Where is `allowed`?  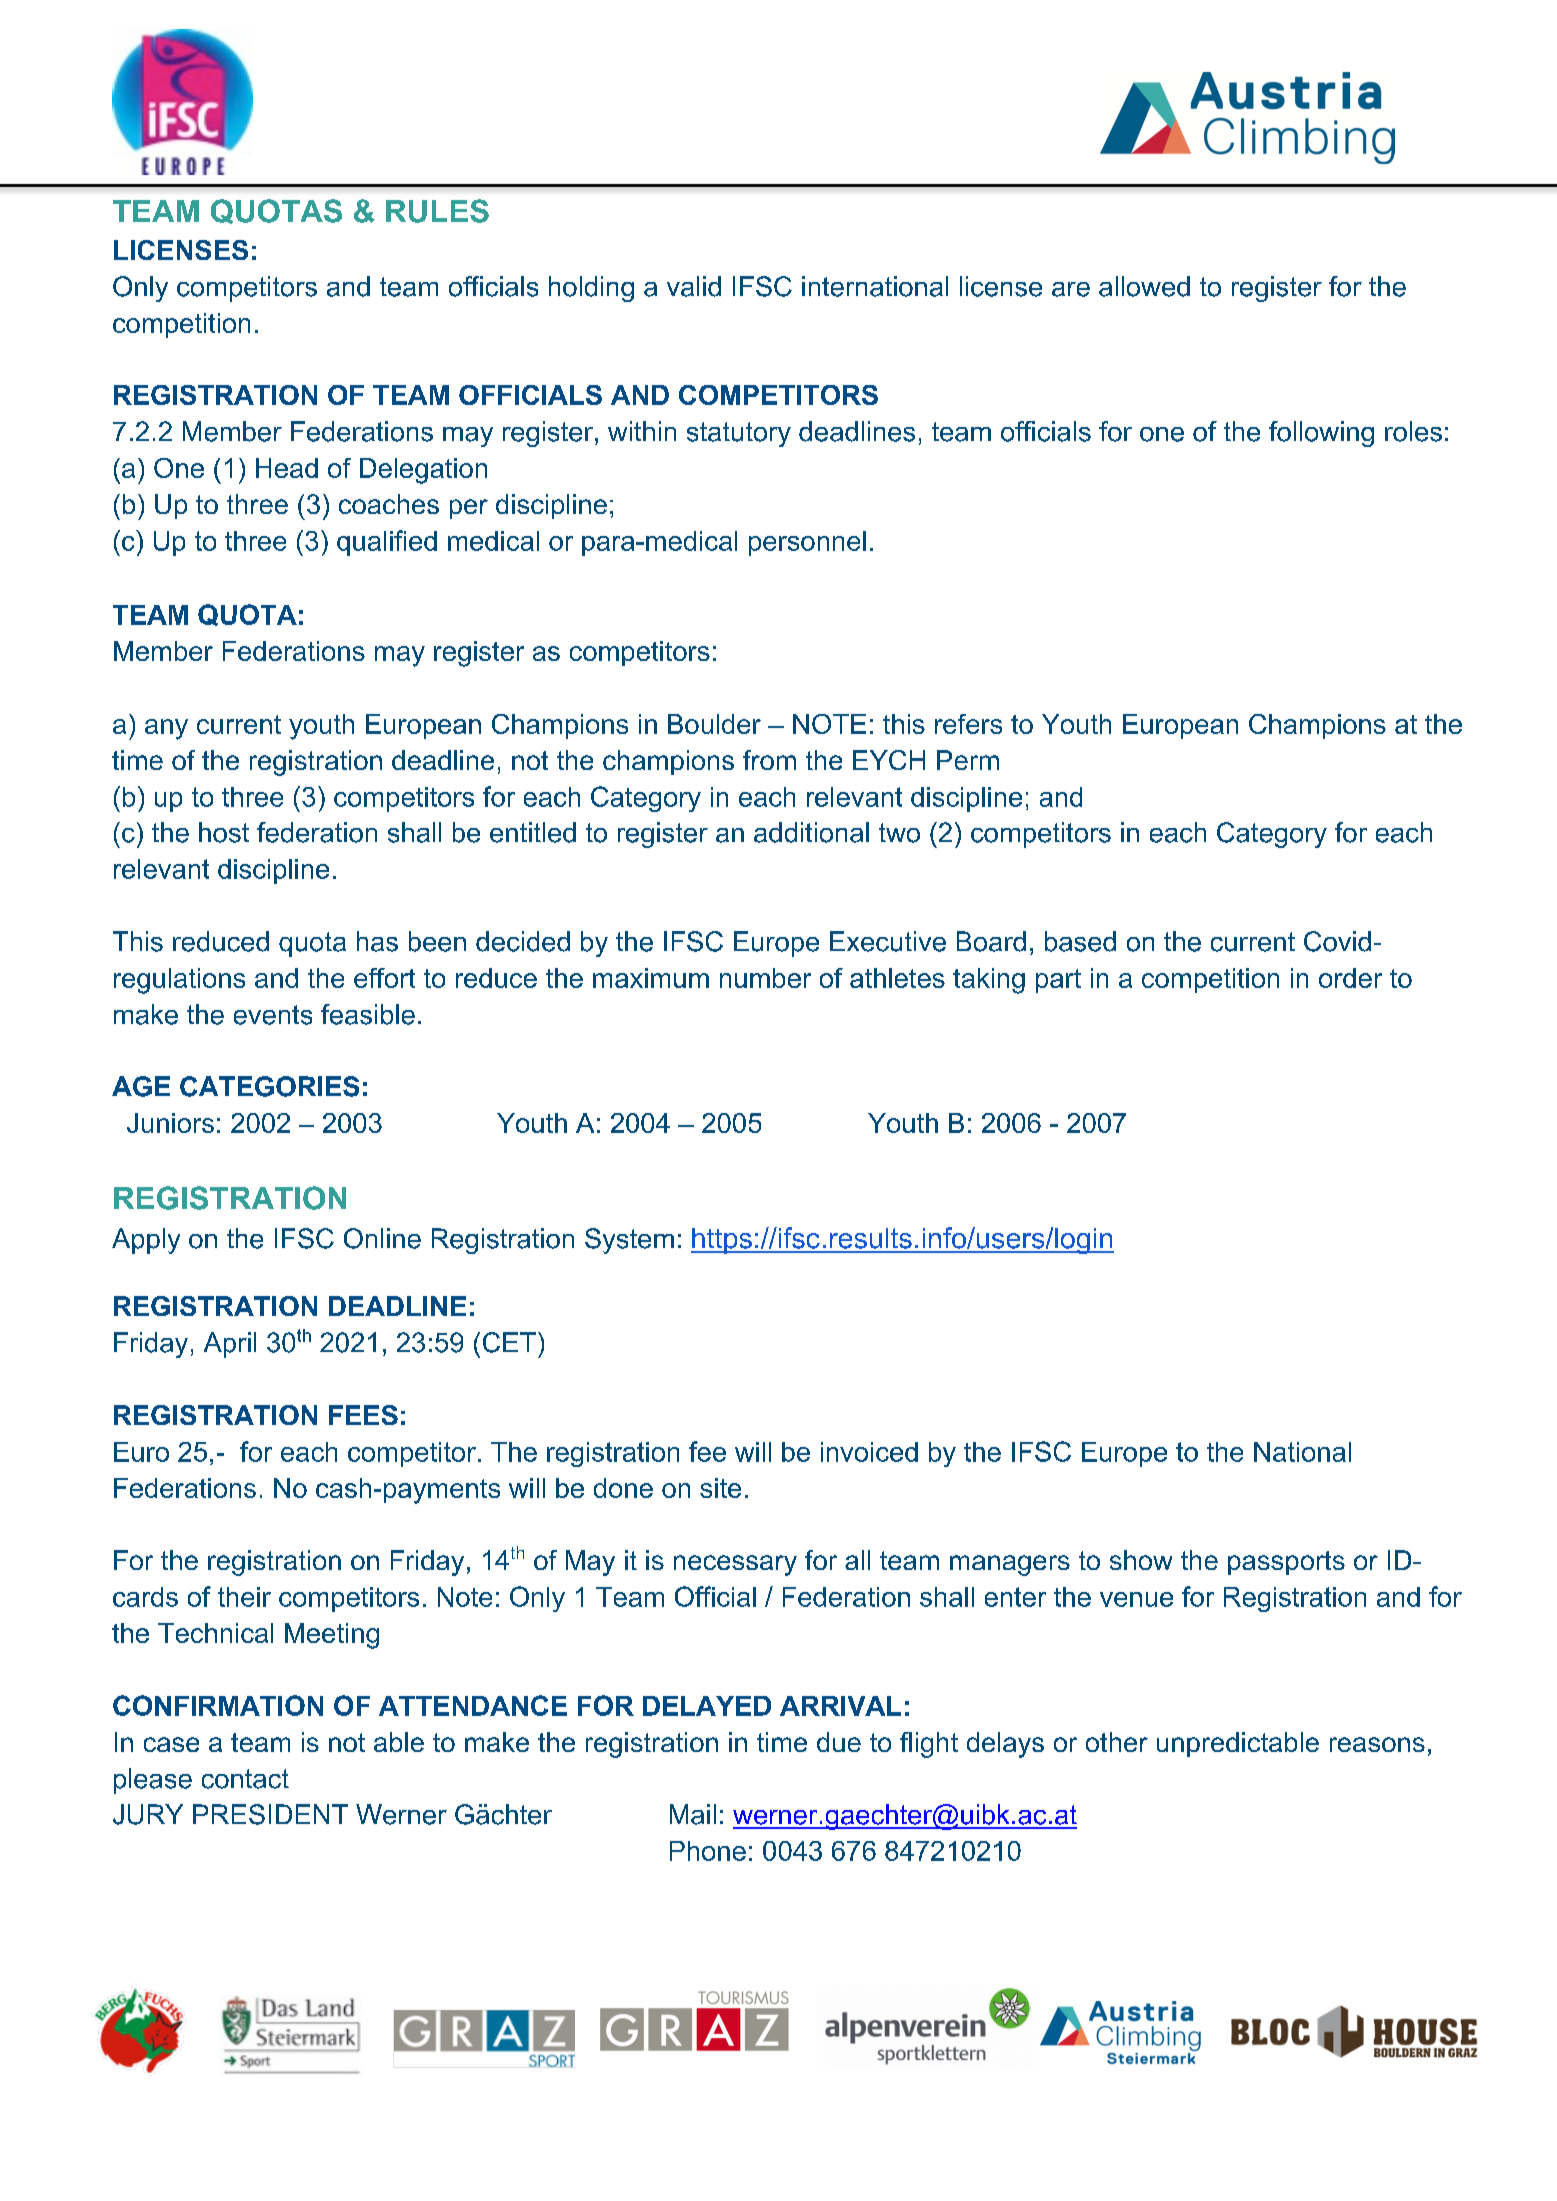
allowed is located at coordinates (1144, 286).
